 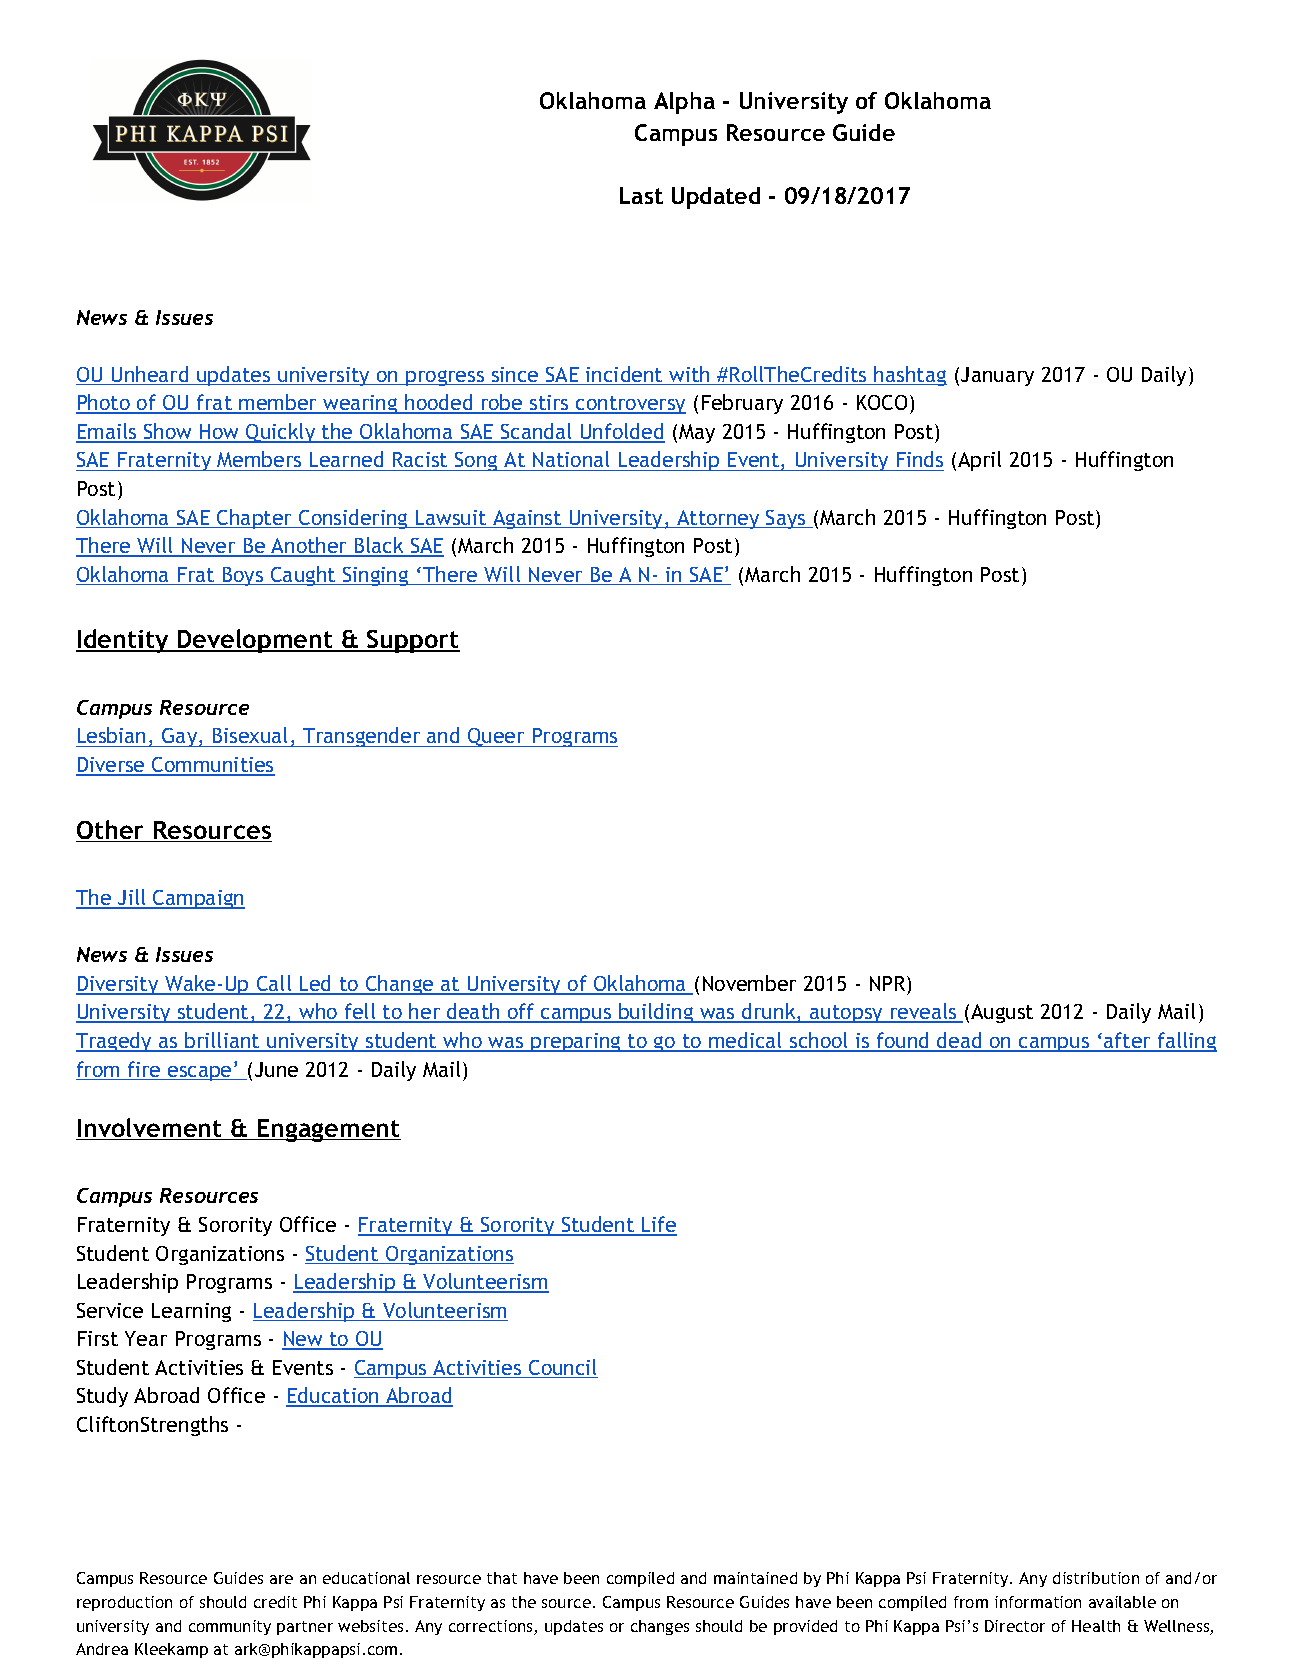 I want to click on community, so click(x=230, y=1627).
